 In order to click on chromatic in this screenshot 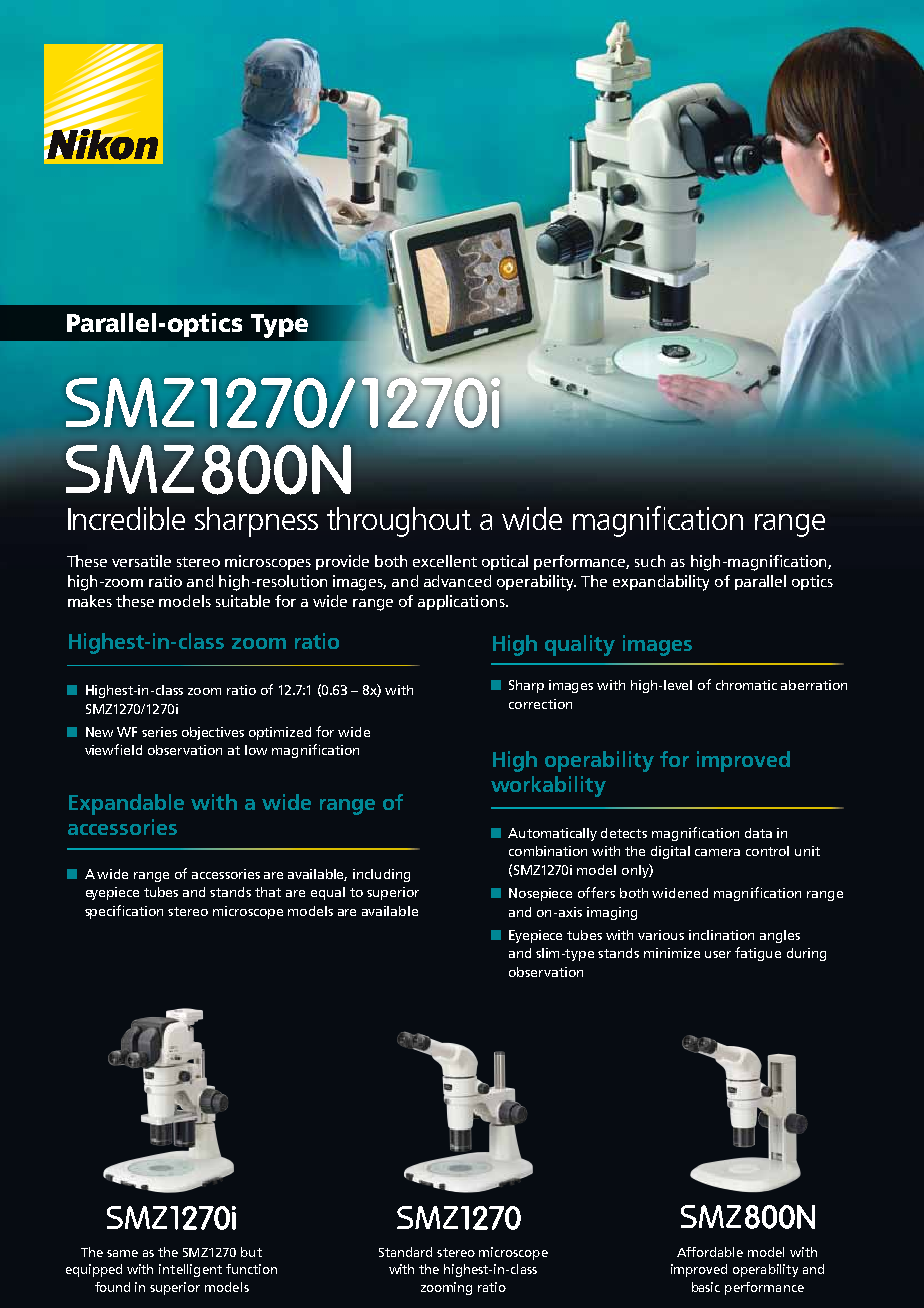, I will do `click(746, 685)`.
